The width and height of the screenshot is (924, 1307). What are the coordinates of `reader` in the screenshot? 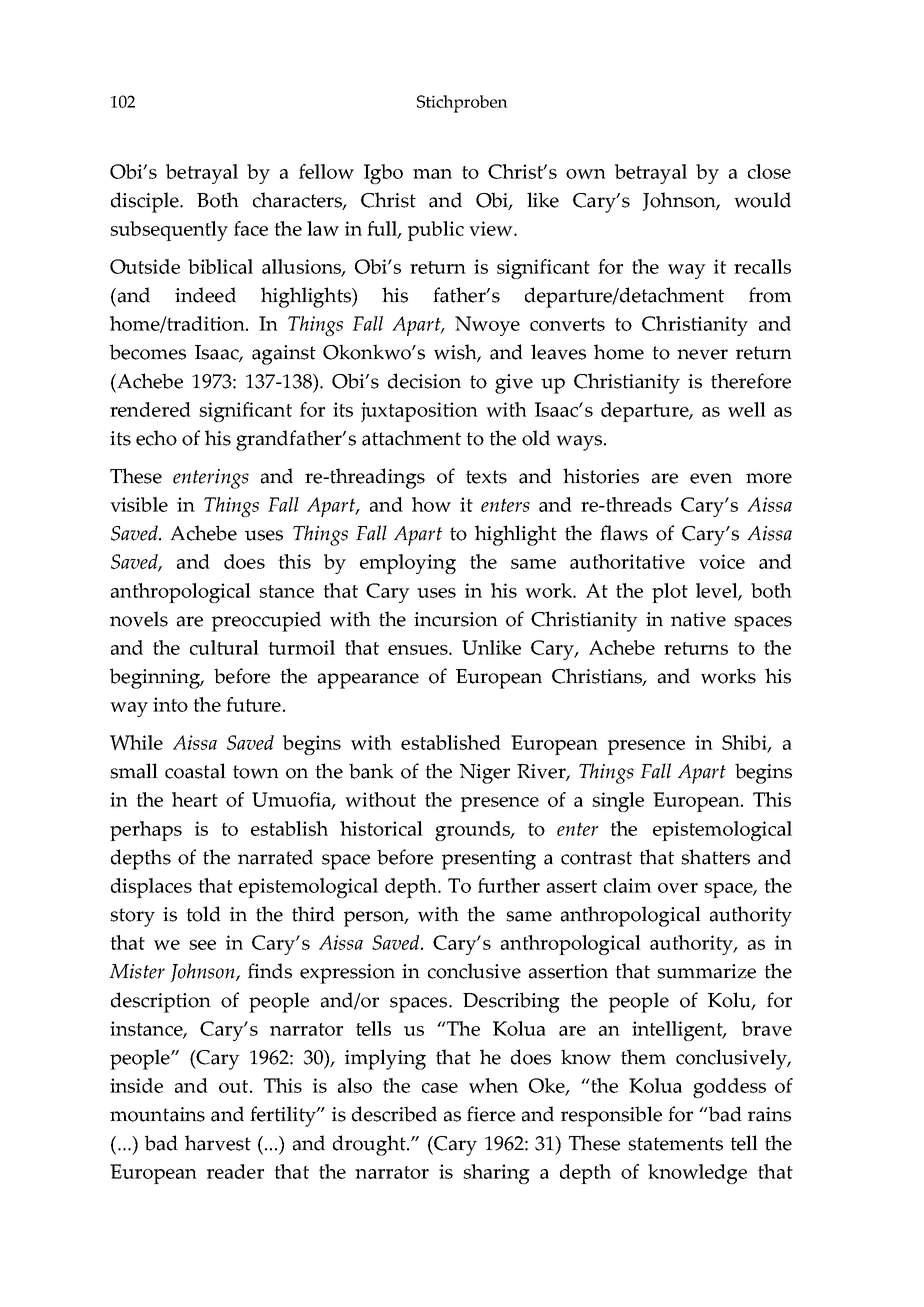 It's located at (235, 1171).
